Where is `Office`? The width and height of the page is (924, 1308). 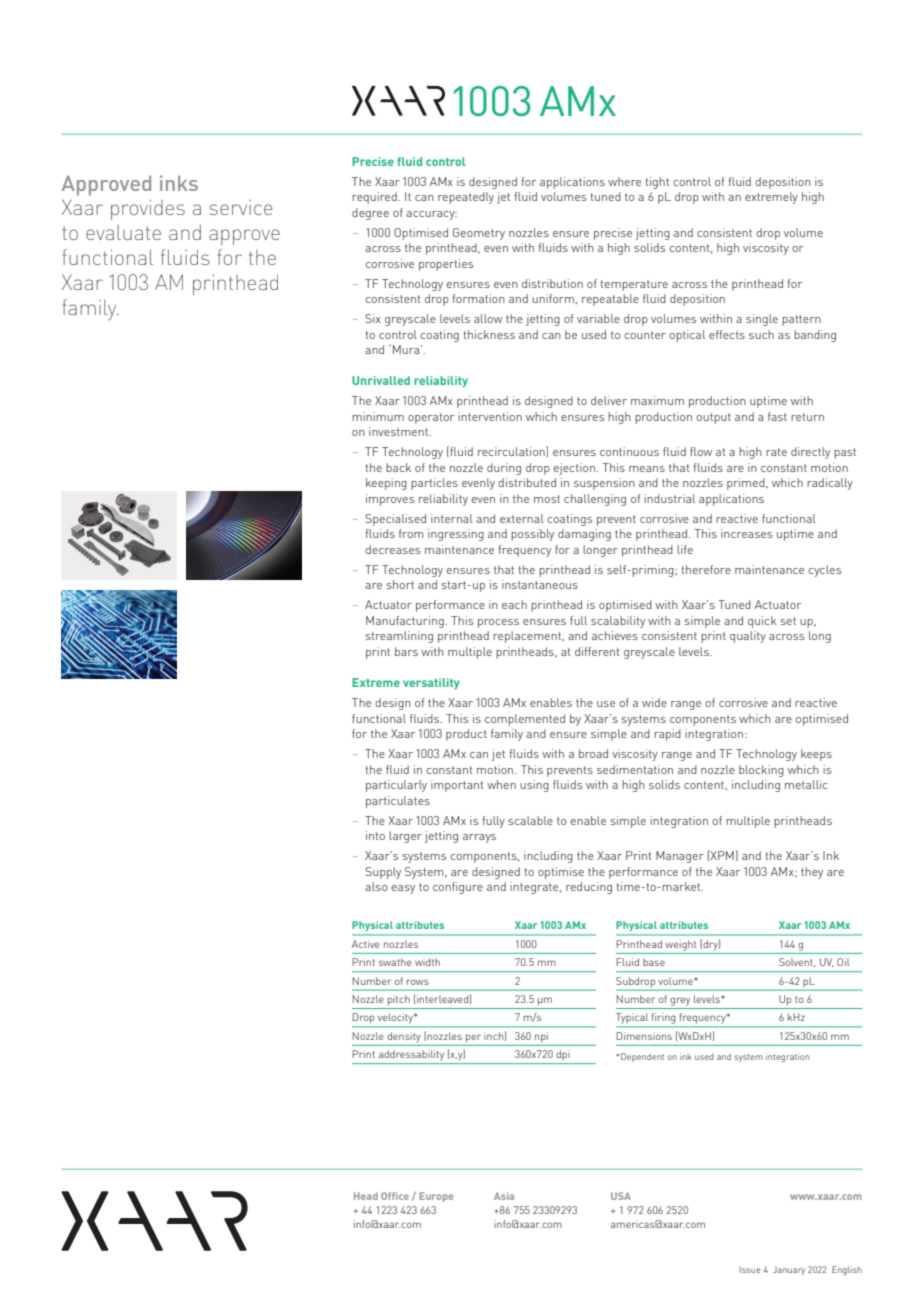 Office is located at coordinates (395, 1196).
